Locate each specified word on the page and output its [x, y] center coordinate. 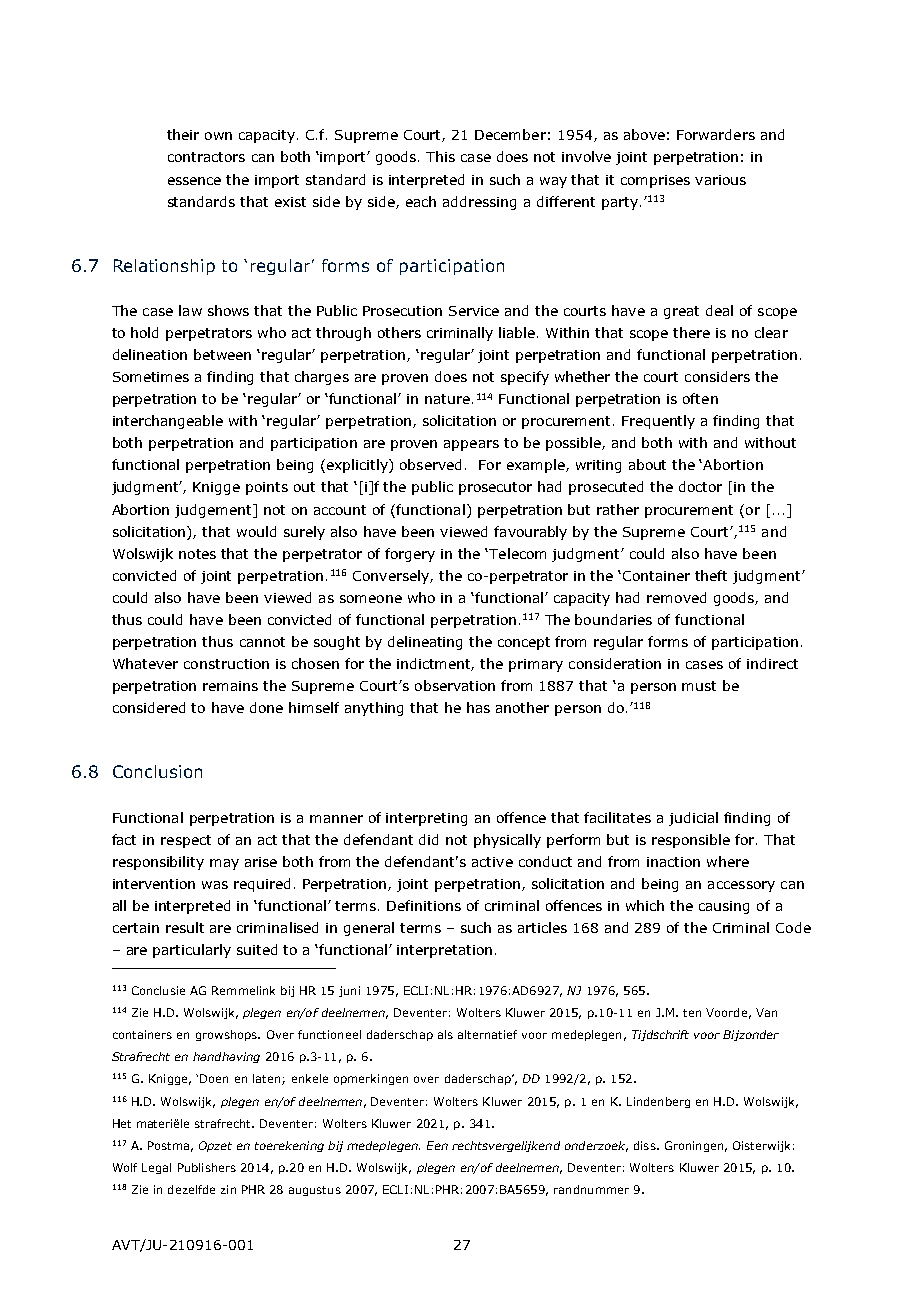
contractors [206, 157]
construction [226, 664]
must [699, 686]
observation [455, 685]
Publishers [207, 1167]
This [440, 156]
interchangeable [168, 422]
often [700, 398]
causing [724, 907]
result [185, 927]
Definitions [424, 905]
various [720, 180]
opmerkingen [371, 1079]
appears [471, 445]
